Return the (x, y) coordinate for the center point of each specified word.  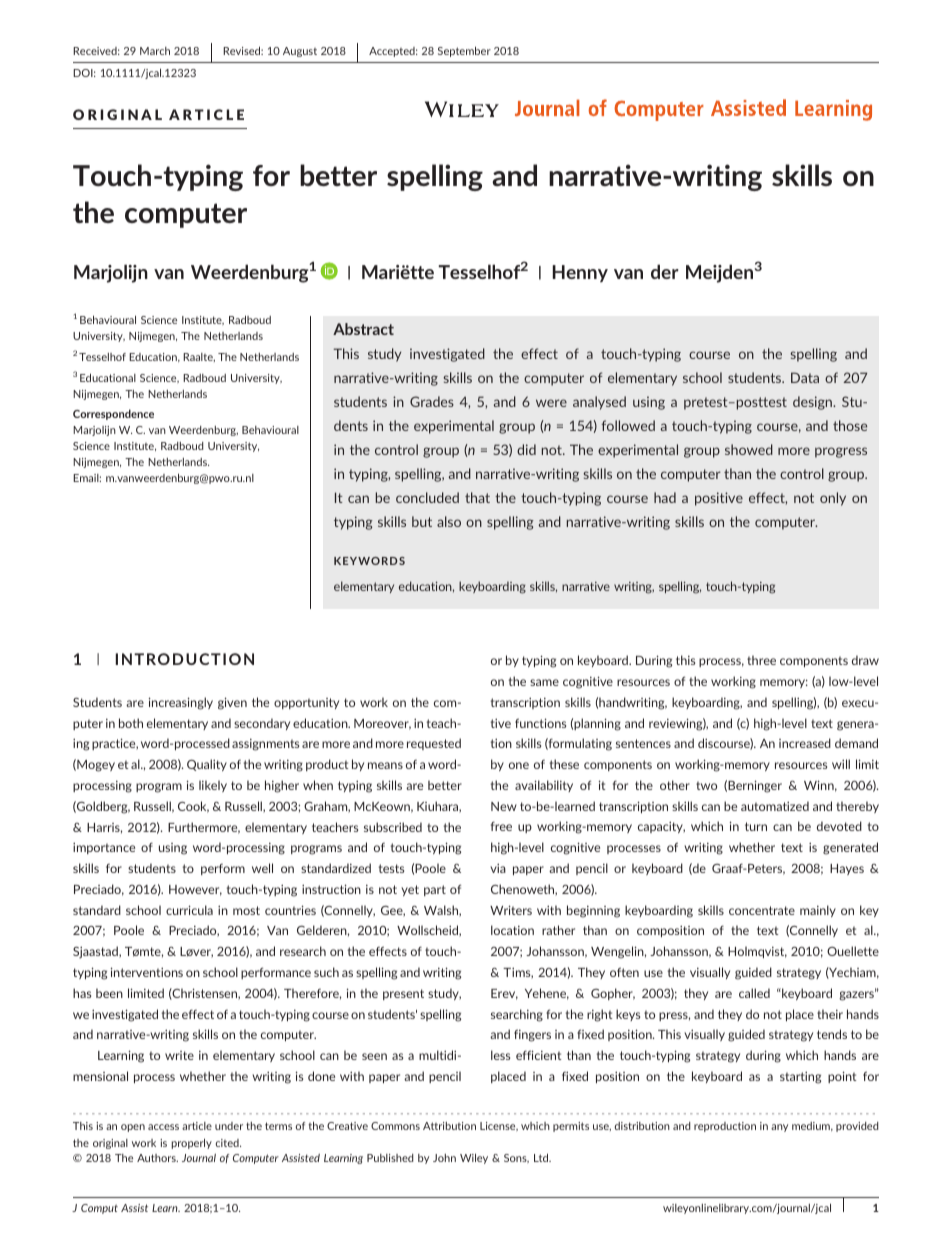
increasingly (181, 703)
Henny (580, 273)
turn (756, 826)
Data (805, 377)
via (498, 868)
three (761, 660)
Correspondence (113, 414)
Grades (432, 401)
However (195, 890)
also (449, 521)
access (163, 1127)
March (155, 51)
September (464, 51)
